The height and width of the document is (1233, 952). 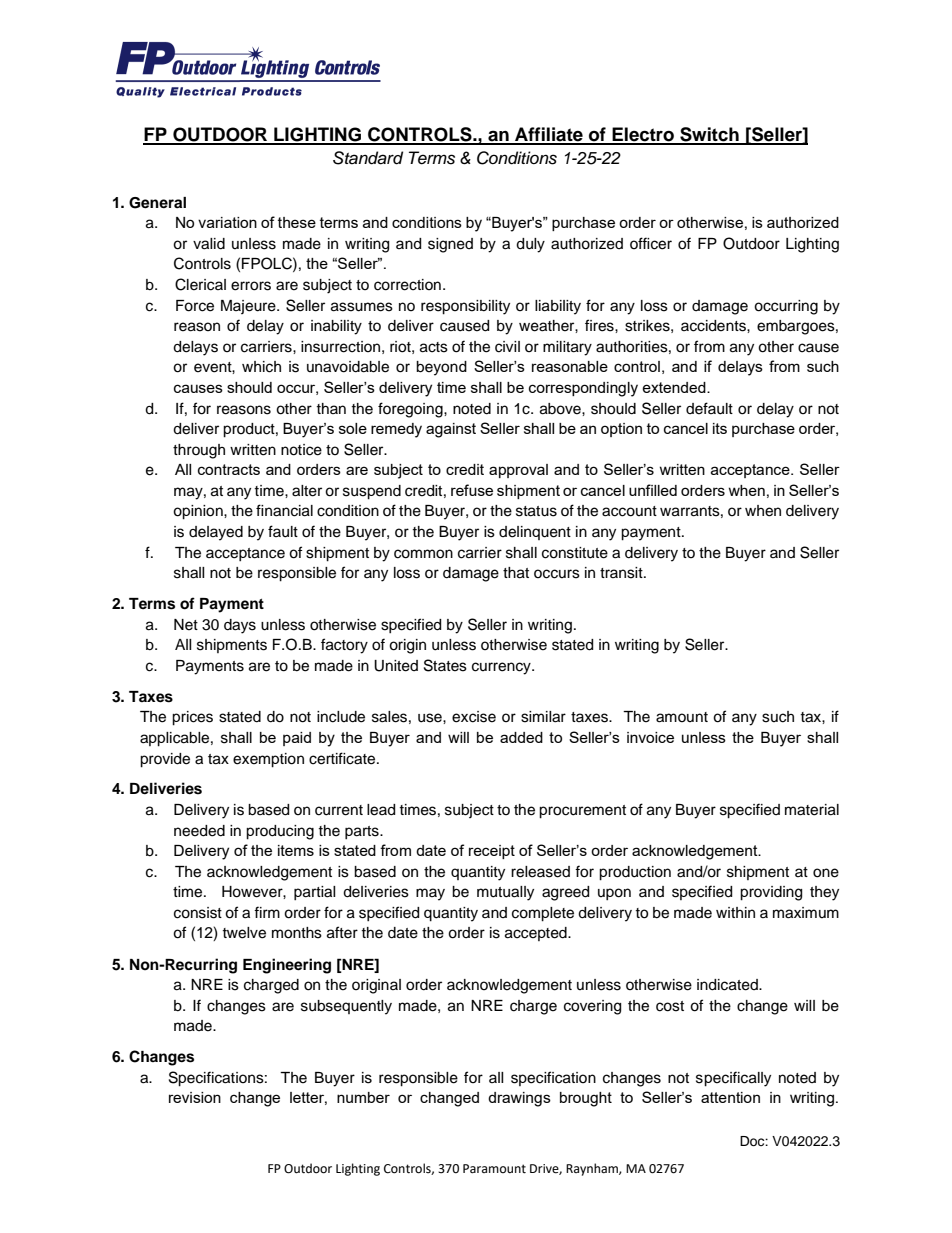 What do you see at coordinates (227, 222) in the document?
I see `variation` at bounding box center [227, 222].
